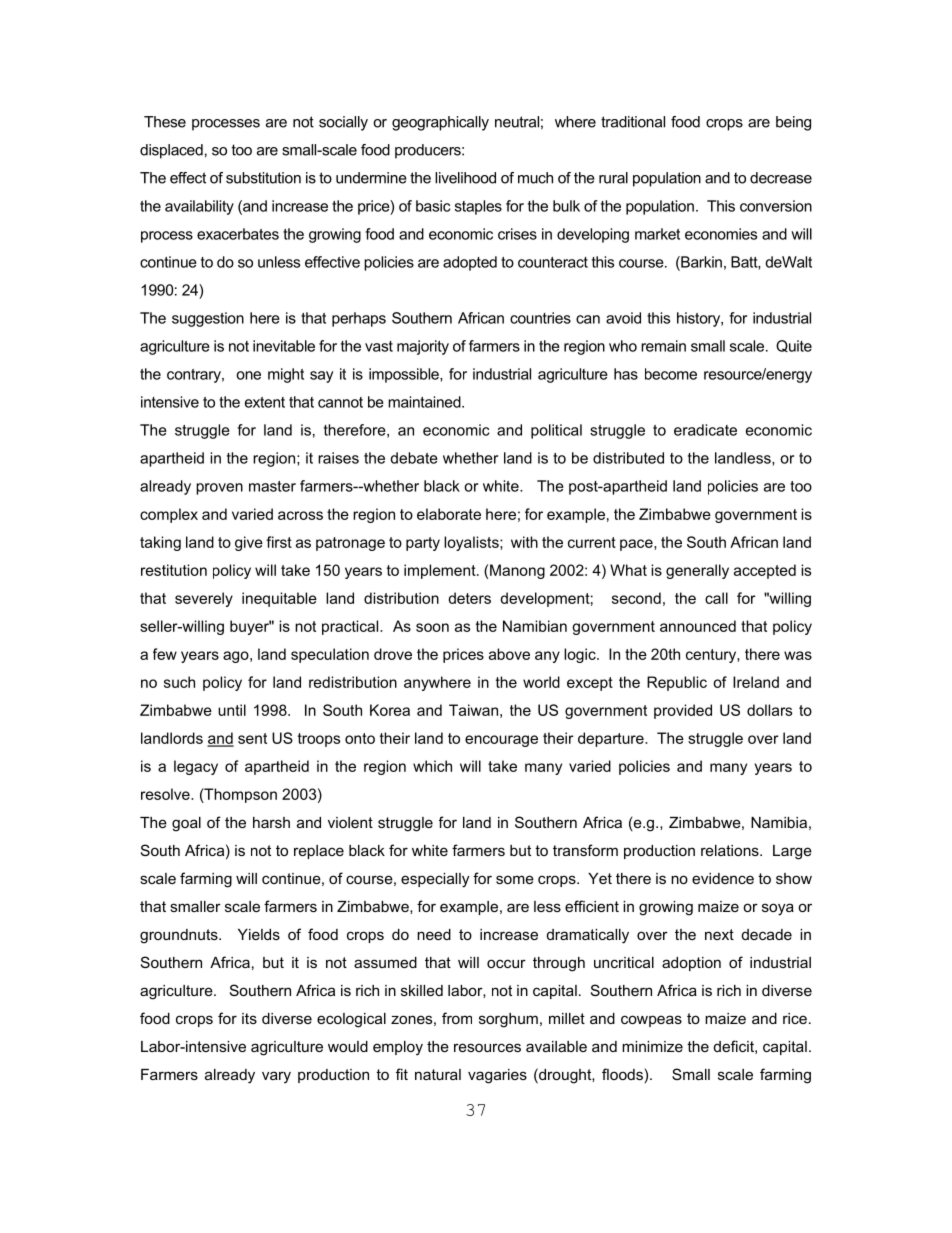 This page has height=1233, width=952. Describe the element at coordinates (698, 626) in the page. I see `announced` at that location.
